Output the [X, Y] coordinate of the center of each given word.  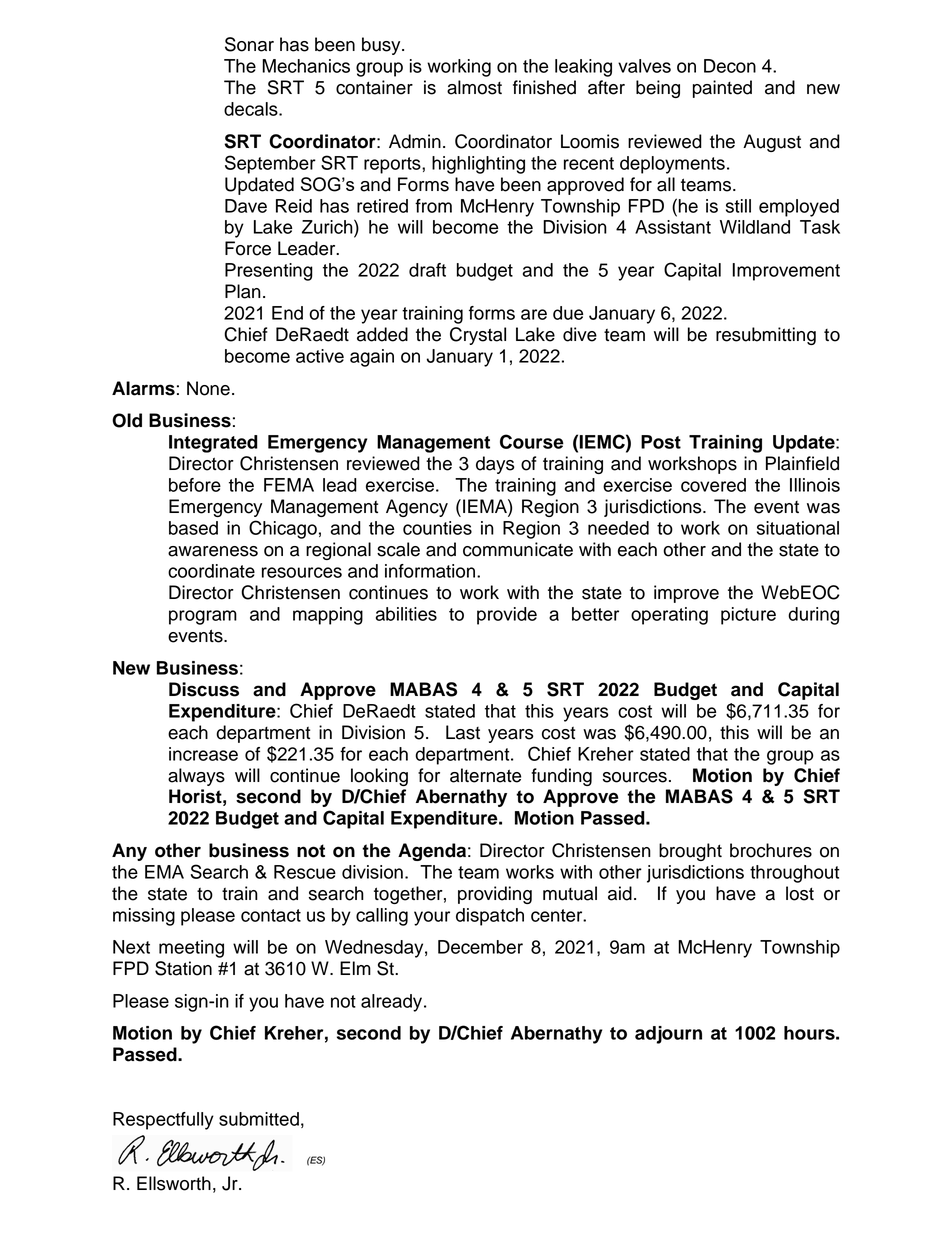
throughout [794, 874]
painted [722, 89]
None [208, 388]
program [203, 617]
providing [495, 895]
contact [271, 915]
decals [252, 109]
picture [748, 616]
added [382, 334]
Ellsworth [174, 1183]
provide [507, 616]
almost [474, 87]
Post [661, 442]
